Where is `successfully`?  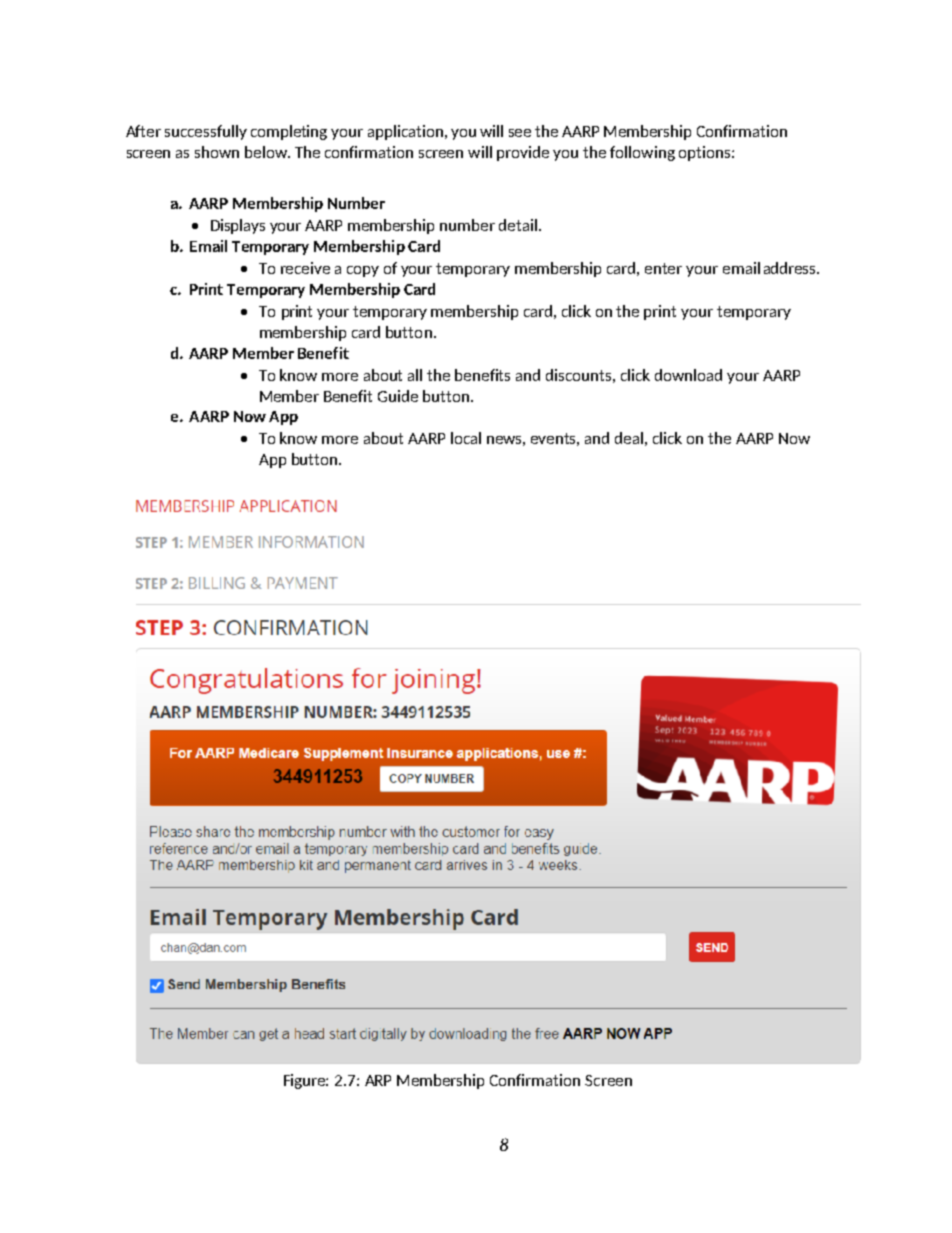
successfully is located at coordinates (206, 132).
